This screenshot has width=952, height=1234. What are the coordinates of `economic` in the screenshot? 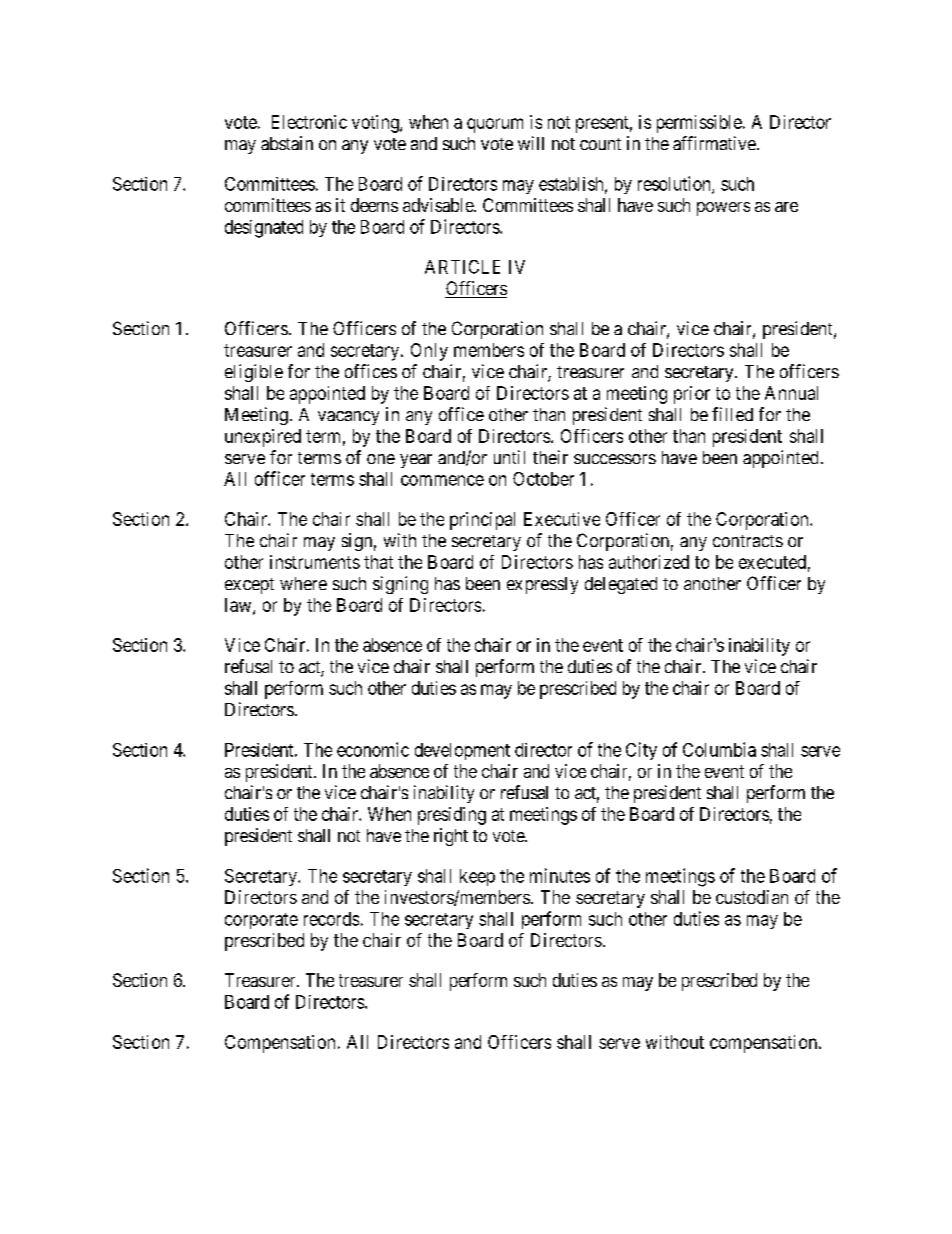 It's located at (373, 749).
